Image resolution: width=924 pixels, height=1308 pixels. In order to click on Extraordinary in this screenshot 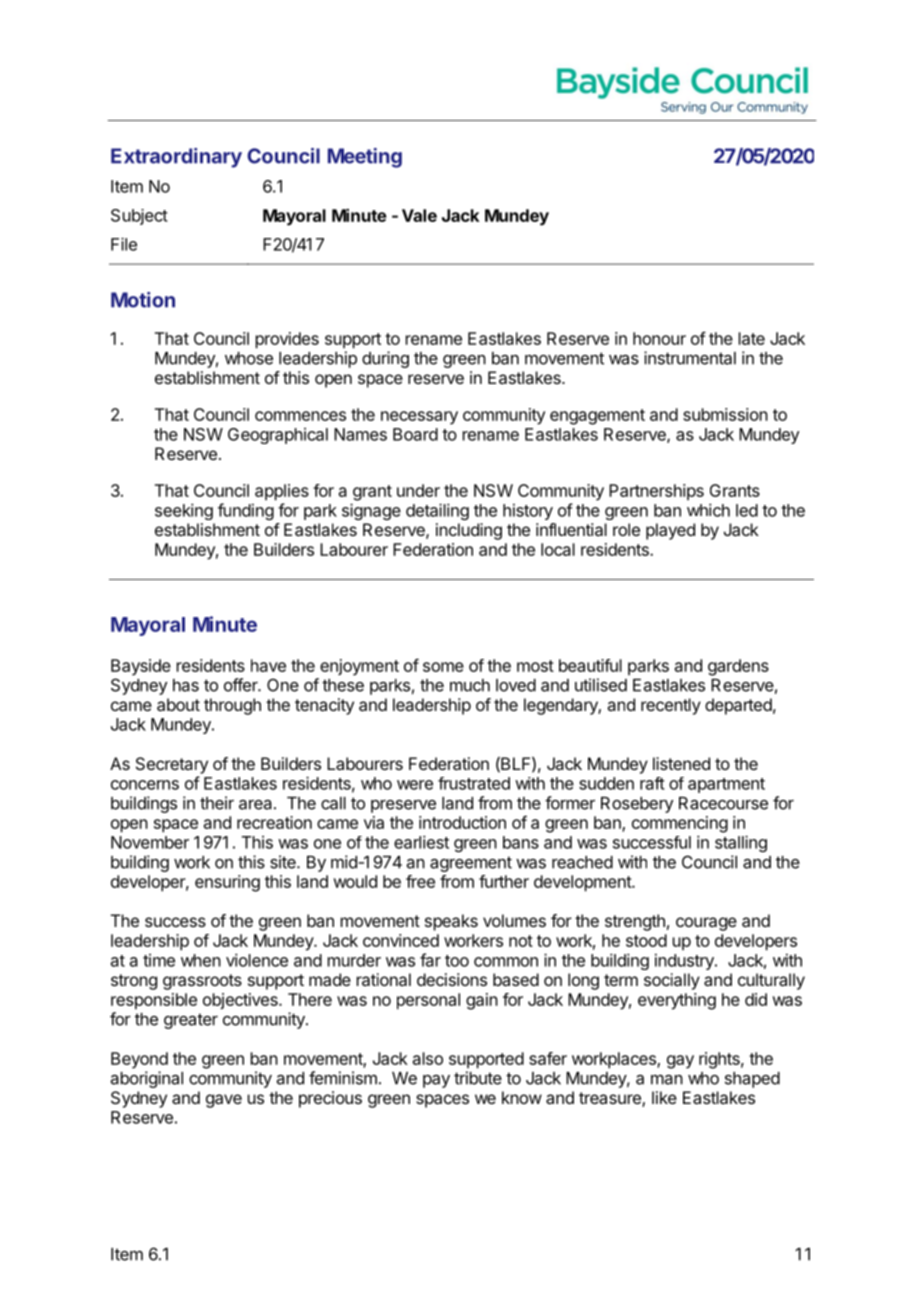, I will do `click(176, 158)`.
